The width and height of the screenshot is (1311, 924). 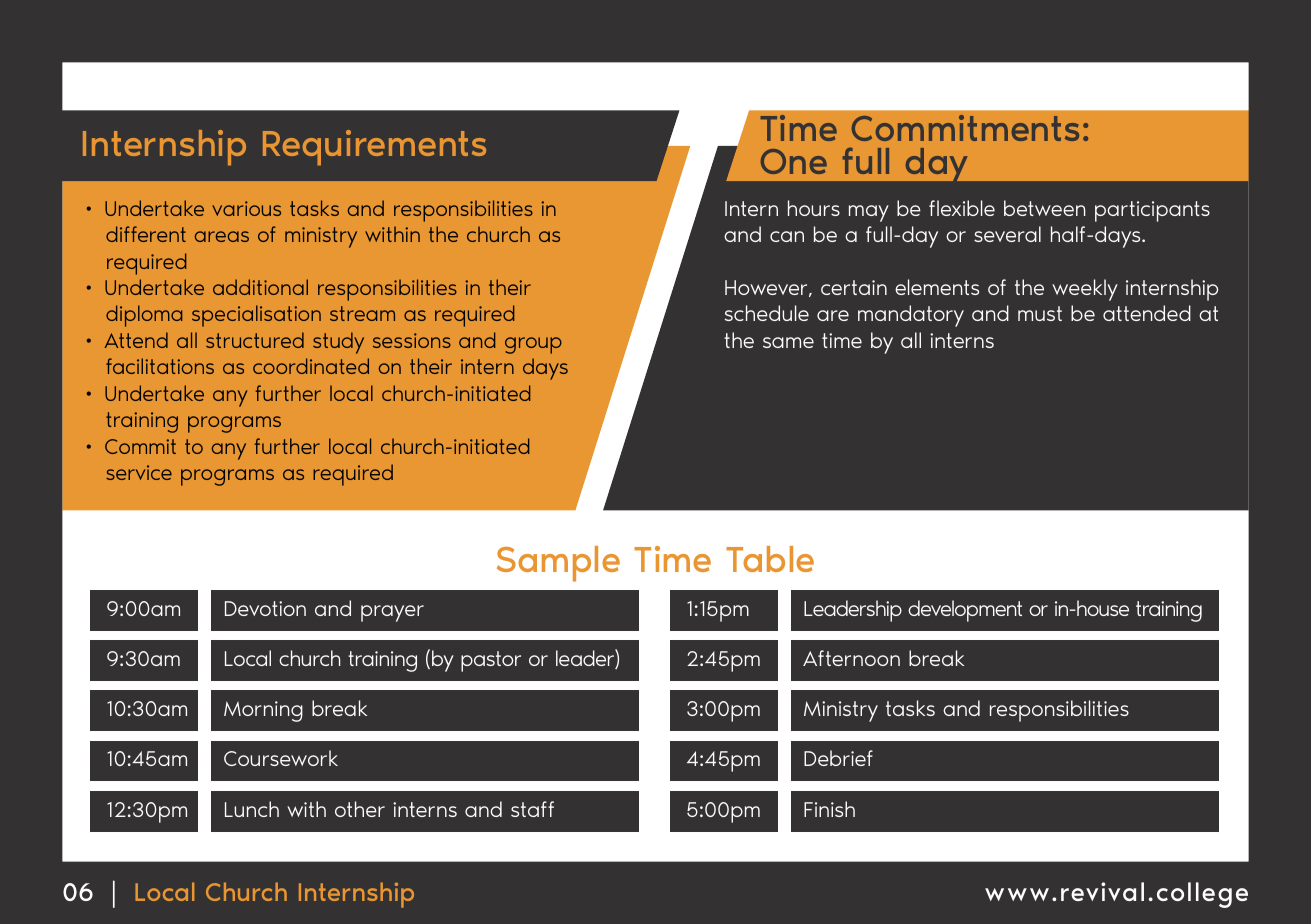 I want to click on Sample, so click(x=558, y=564).
